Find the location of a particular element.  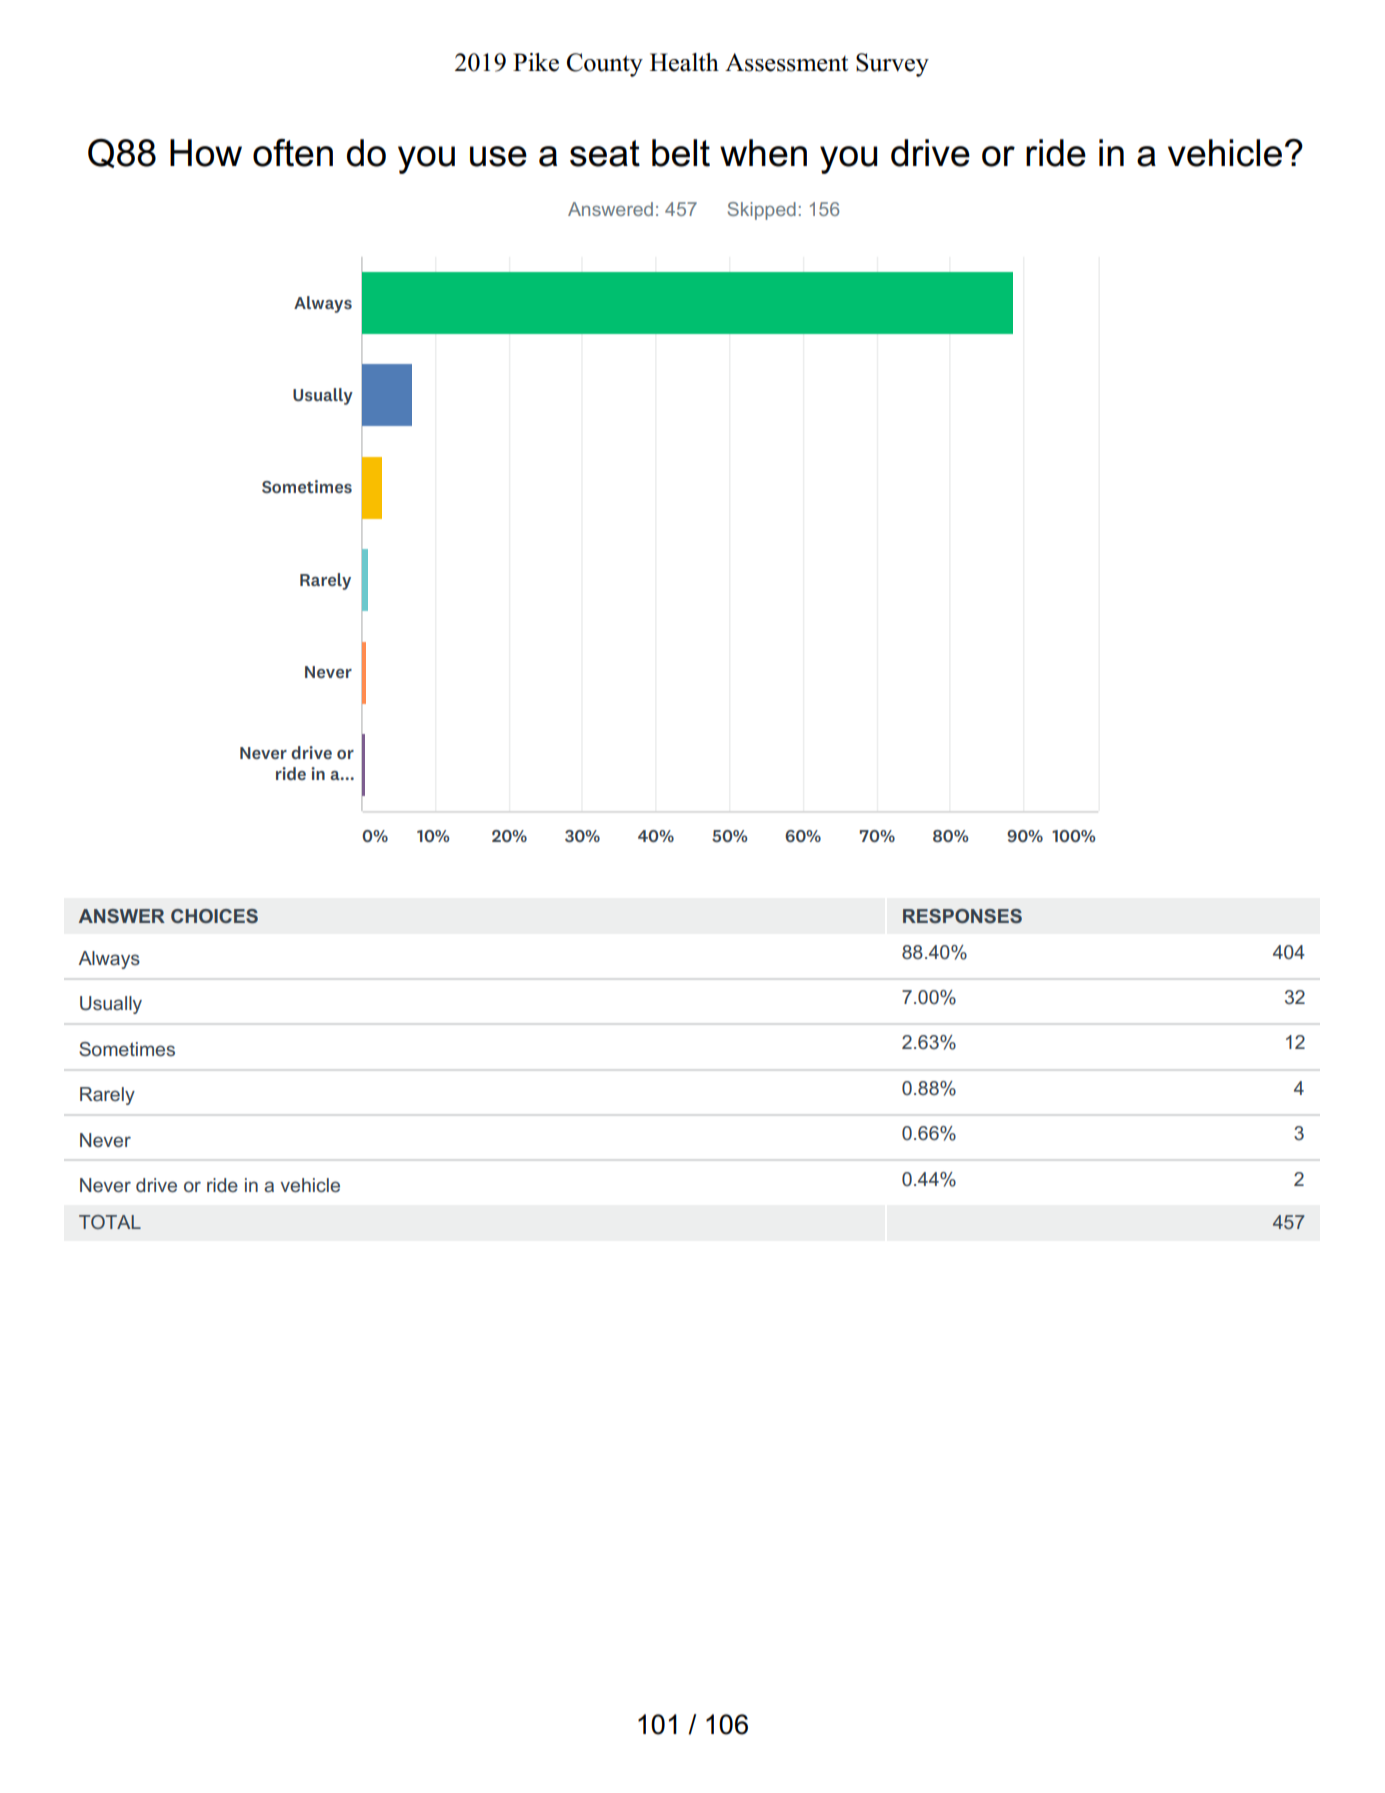

Health is located at coordinates (684, 62).
